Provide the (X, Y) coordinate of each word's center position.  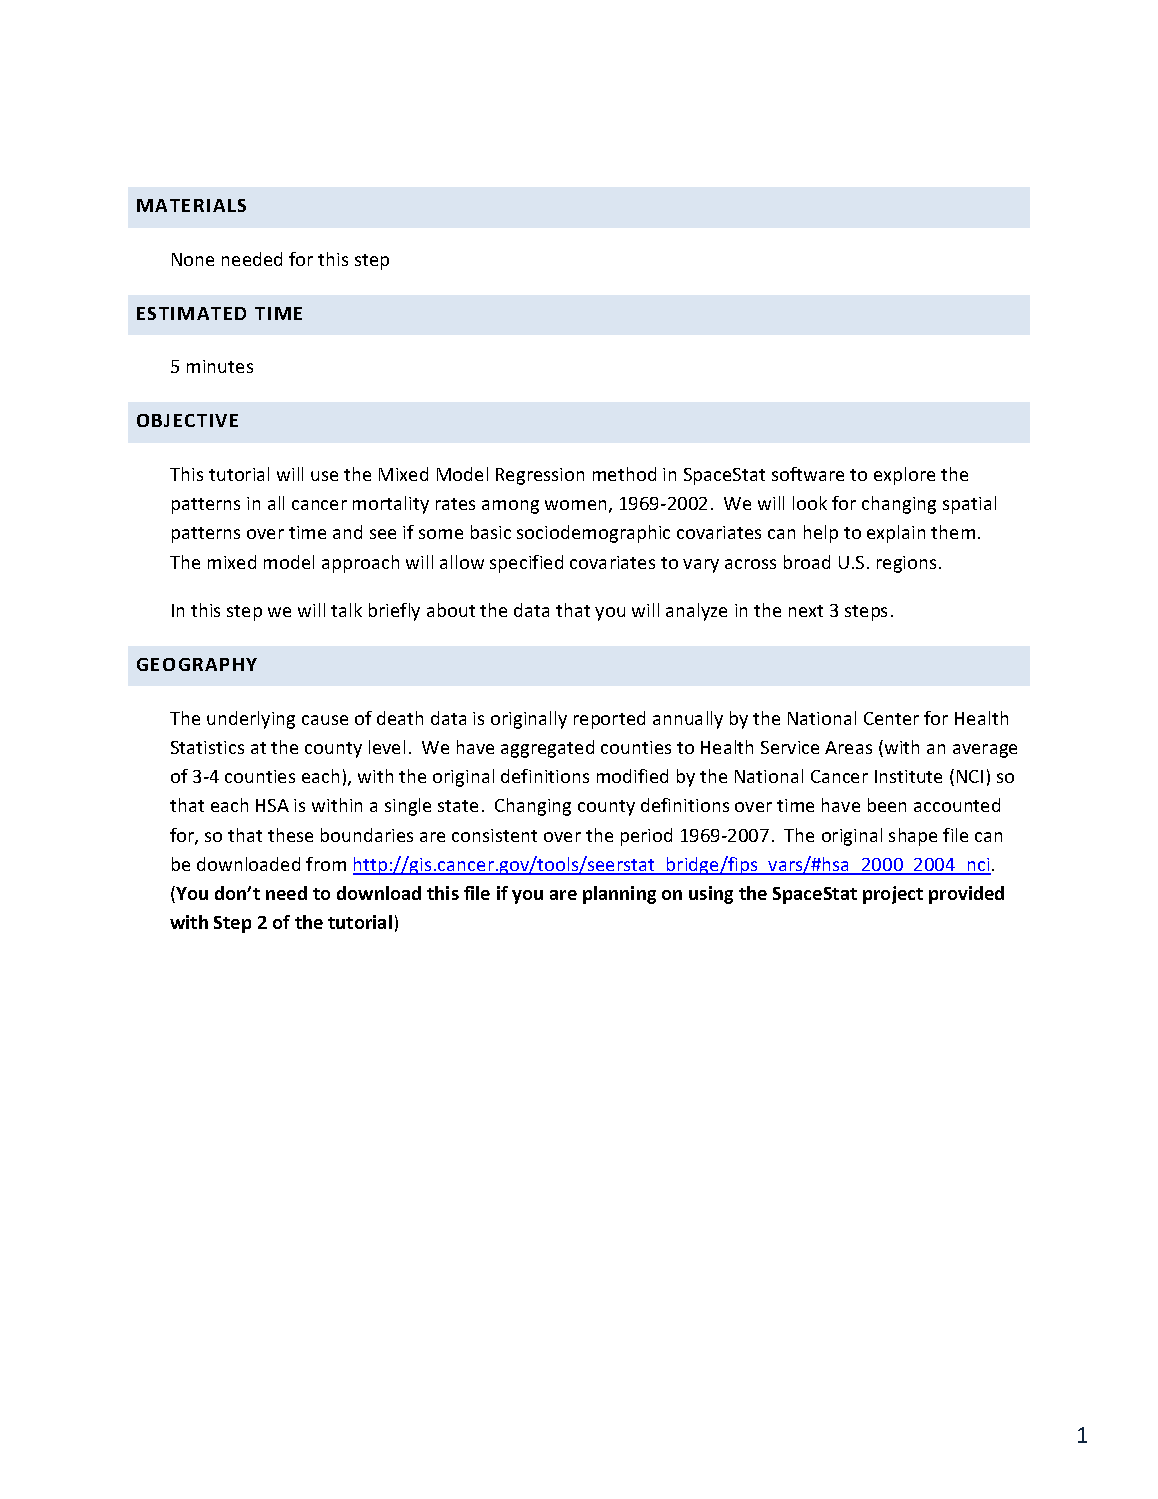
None (193, 259)
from (326, 864)
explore (904, 476)
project (893, 895)
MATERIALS (191, 205)
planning (619, 895)
